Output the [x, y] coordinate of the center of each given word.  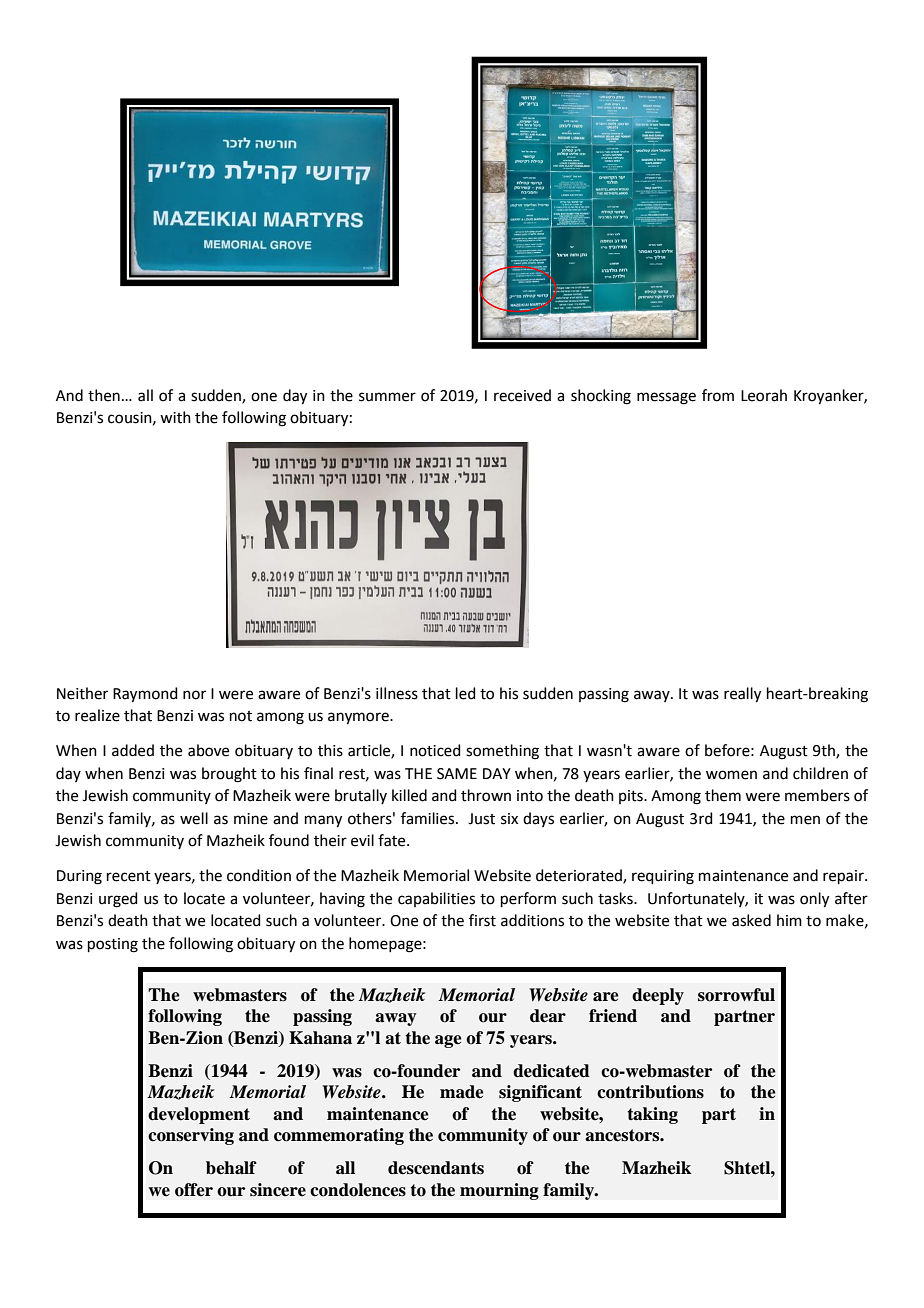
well [194, 818]
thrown [486, 795]
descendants [436, 1168]
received [522, 395]
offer [194, 1190]
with [175, 417]
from [718, 395]
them [723, 795]
